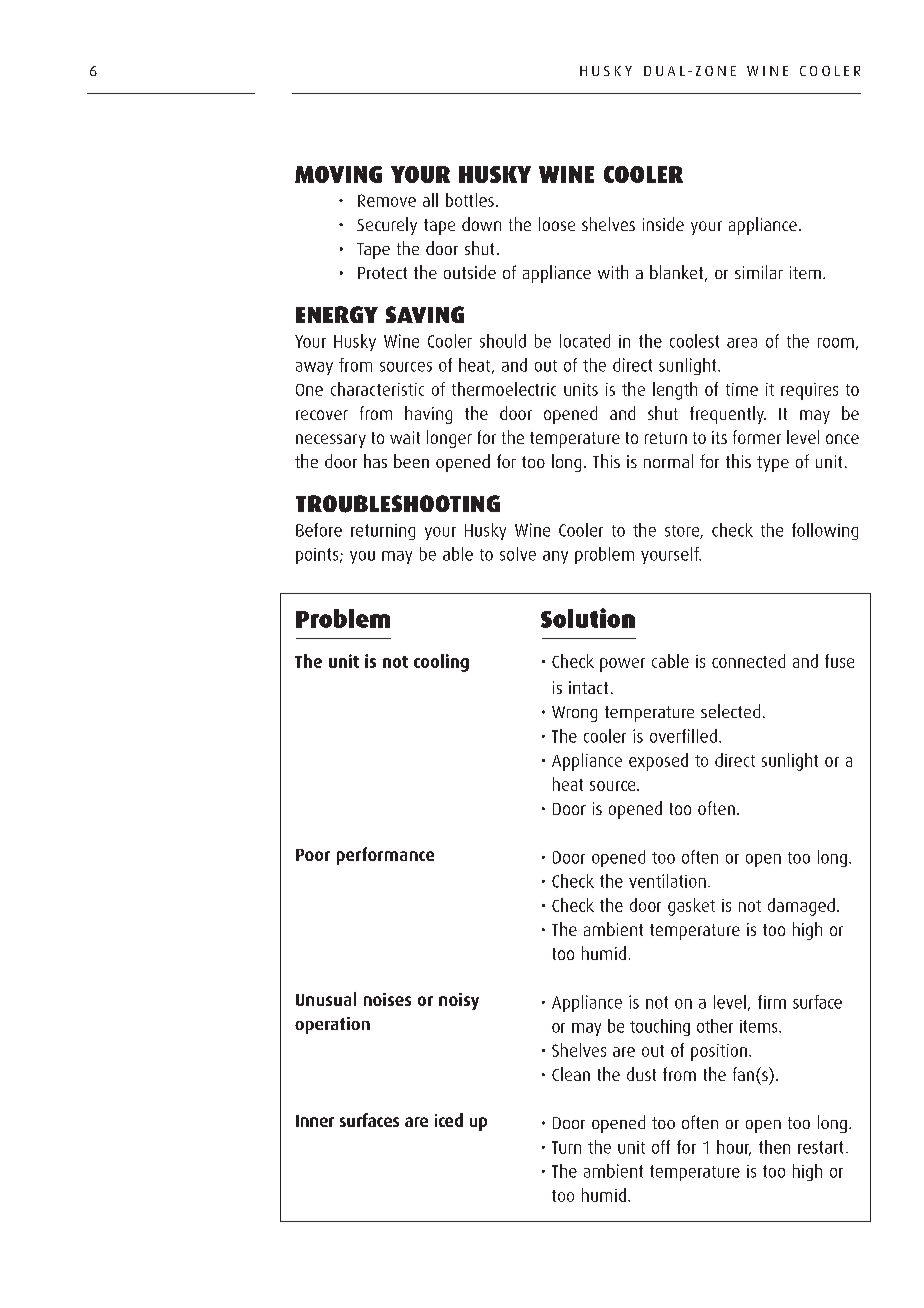 This screenshot has width=924, height=1308. I want to click on Clean, so click(571, 1074).
